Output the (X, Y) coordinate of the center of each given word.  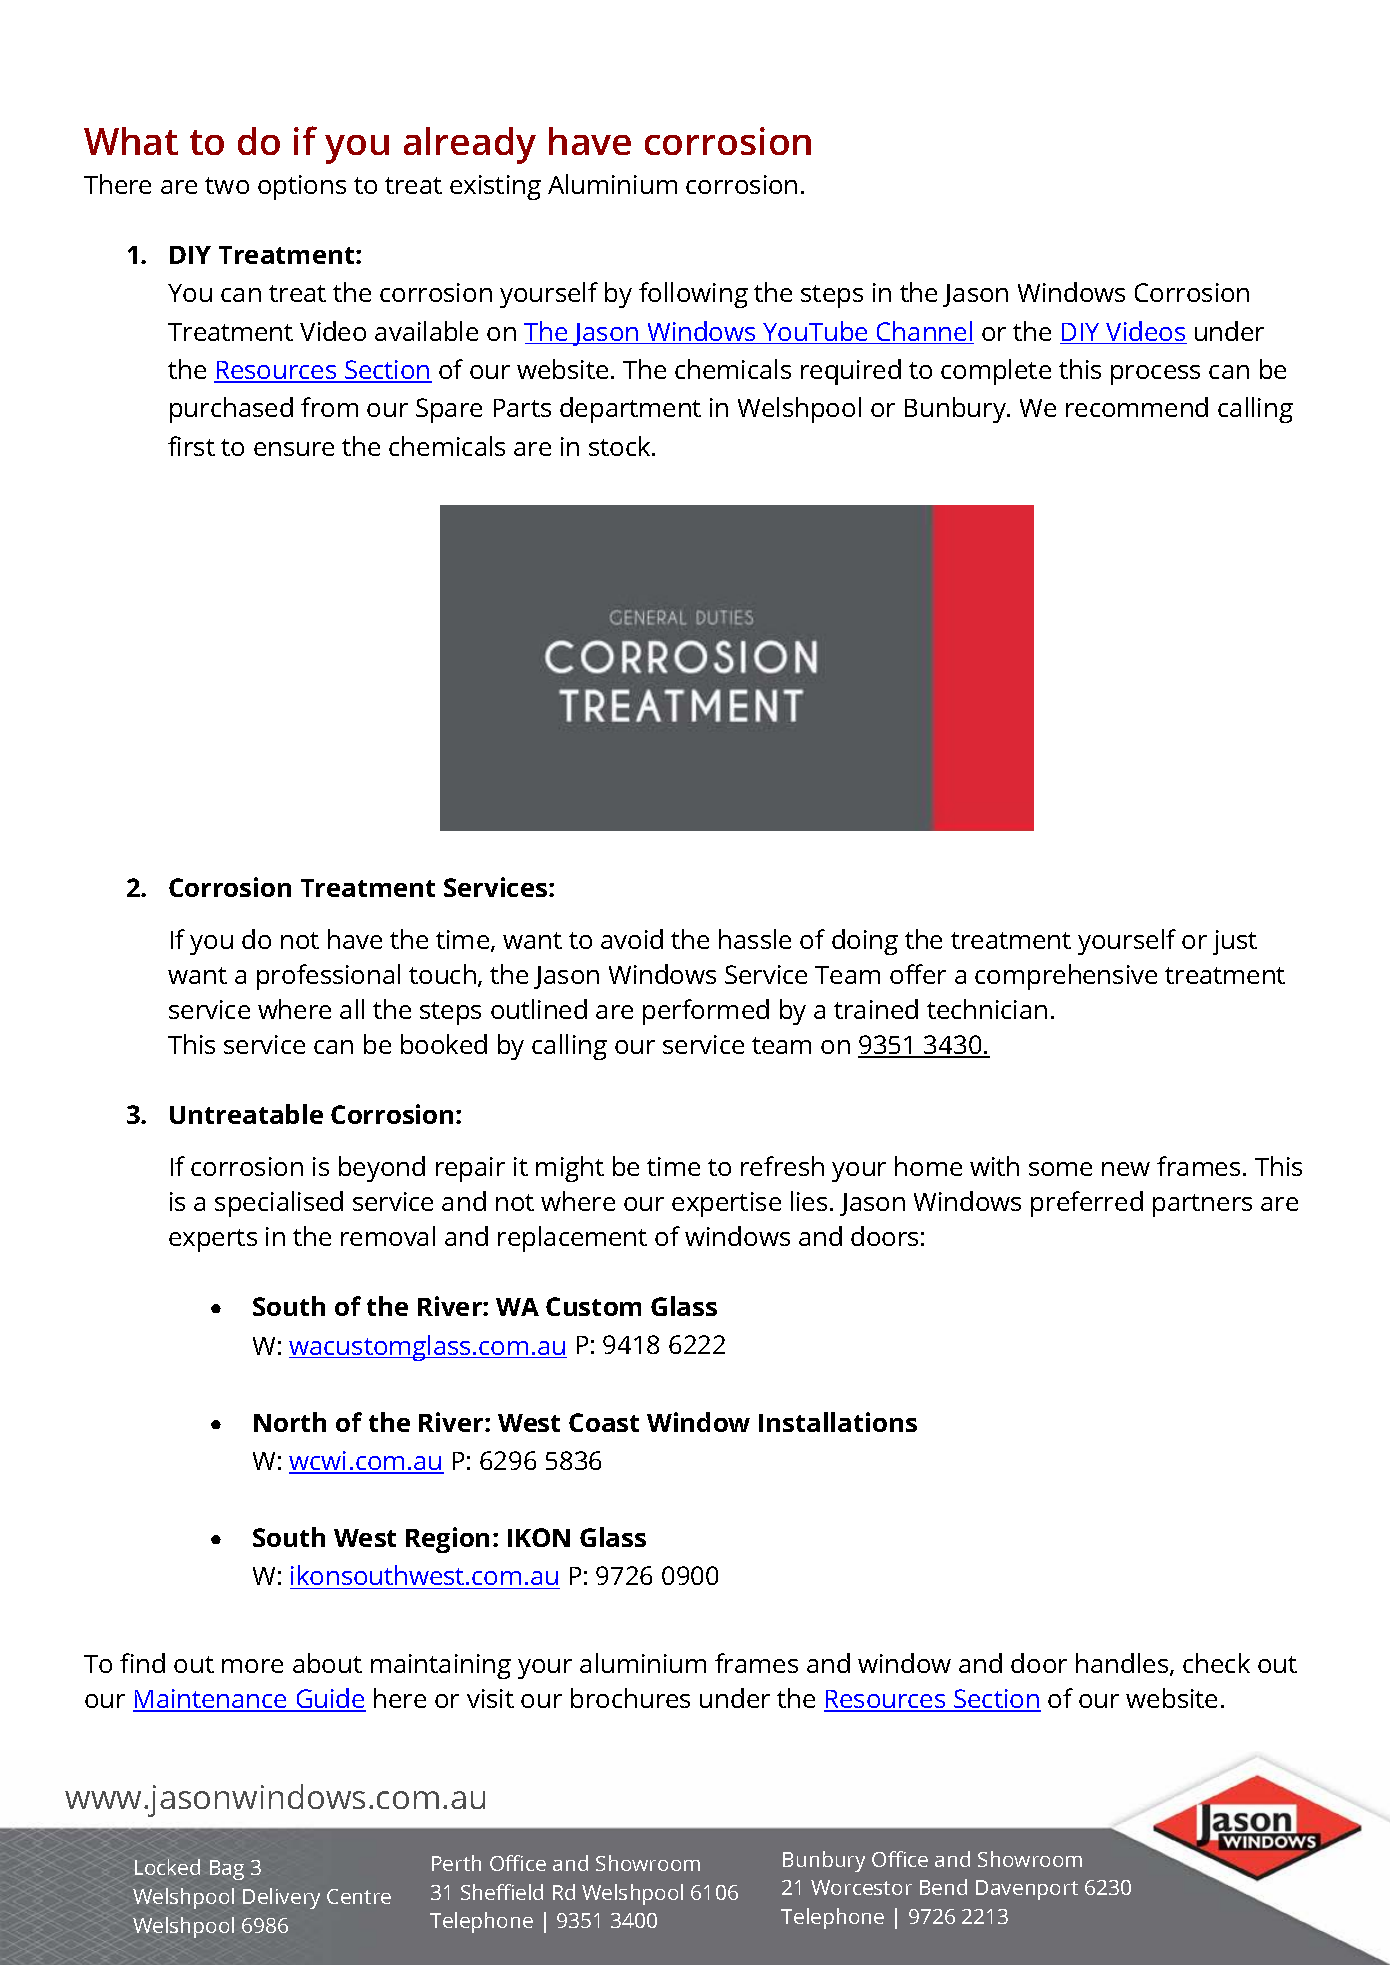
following (693, 295)
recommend (1137, 407)
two (227, 185)
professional (328, 977)
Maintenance (211, 1700)
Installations (838, 1422)
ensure (294, 449)
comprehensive (1066, 977)
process (1155, 375)
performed (706, 1012)
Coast (604, 1422)
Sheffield (502, 1892)
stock (621, 446)
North (290, 1422)
